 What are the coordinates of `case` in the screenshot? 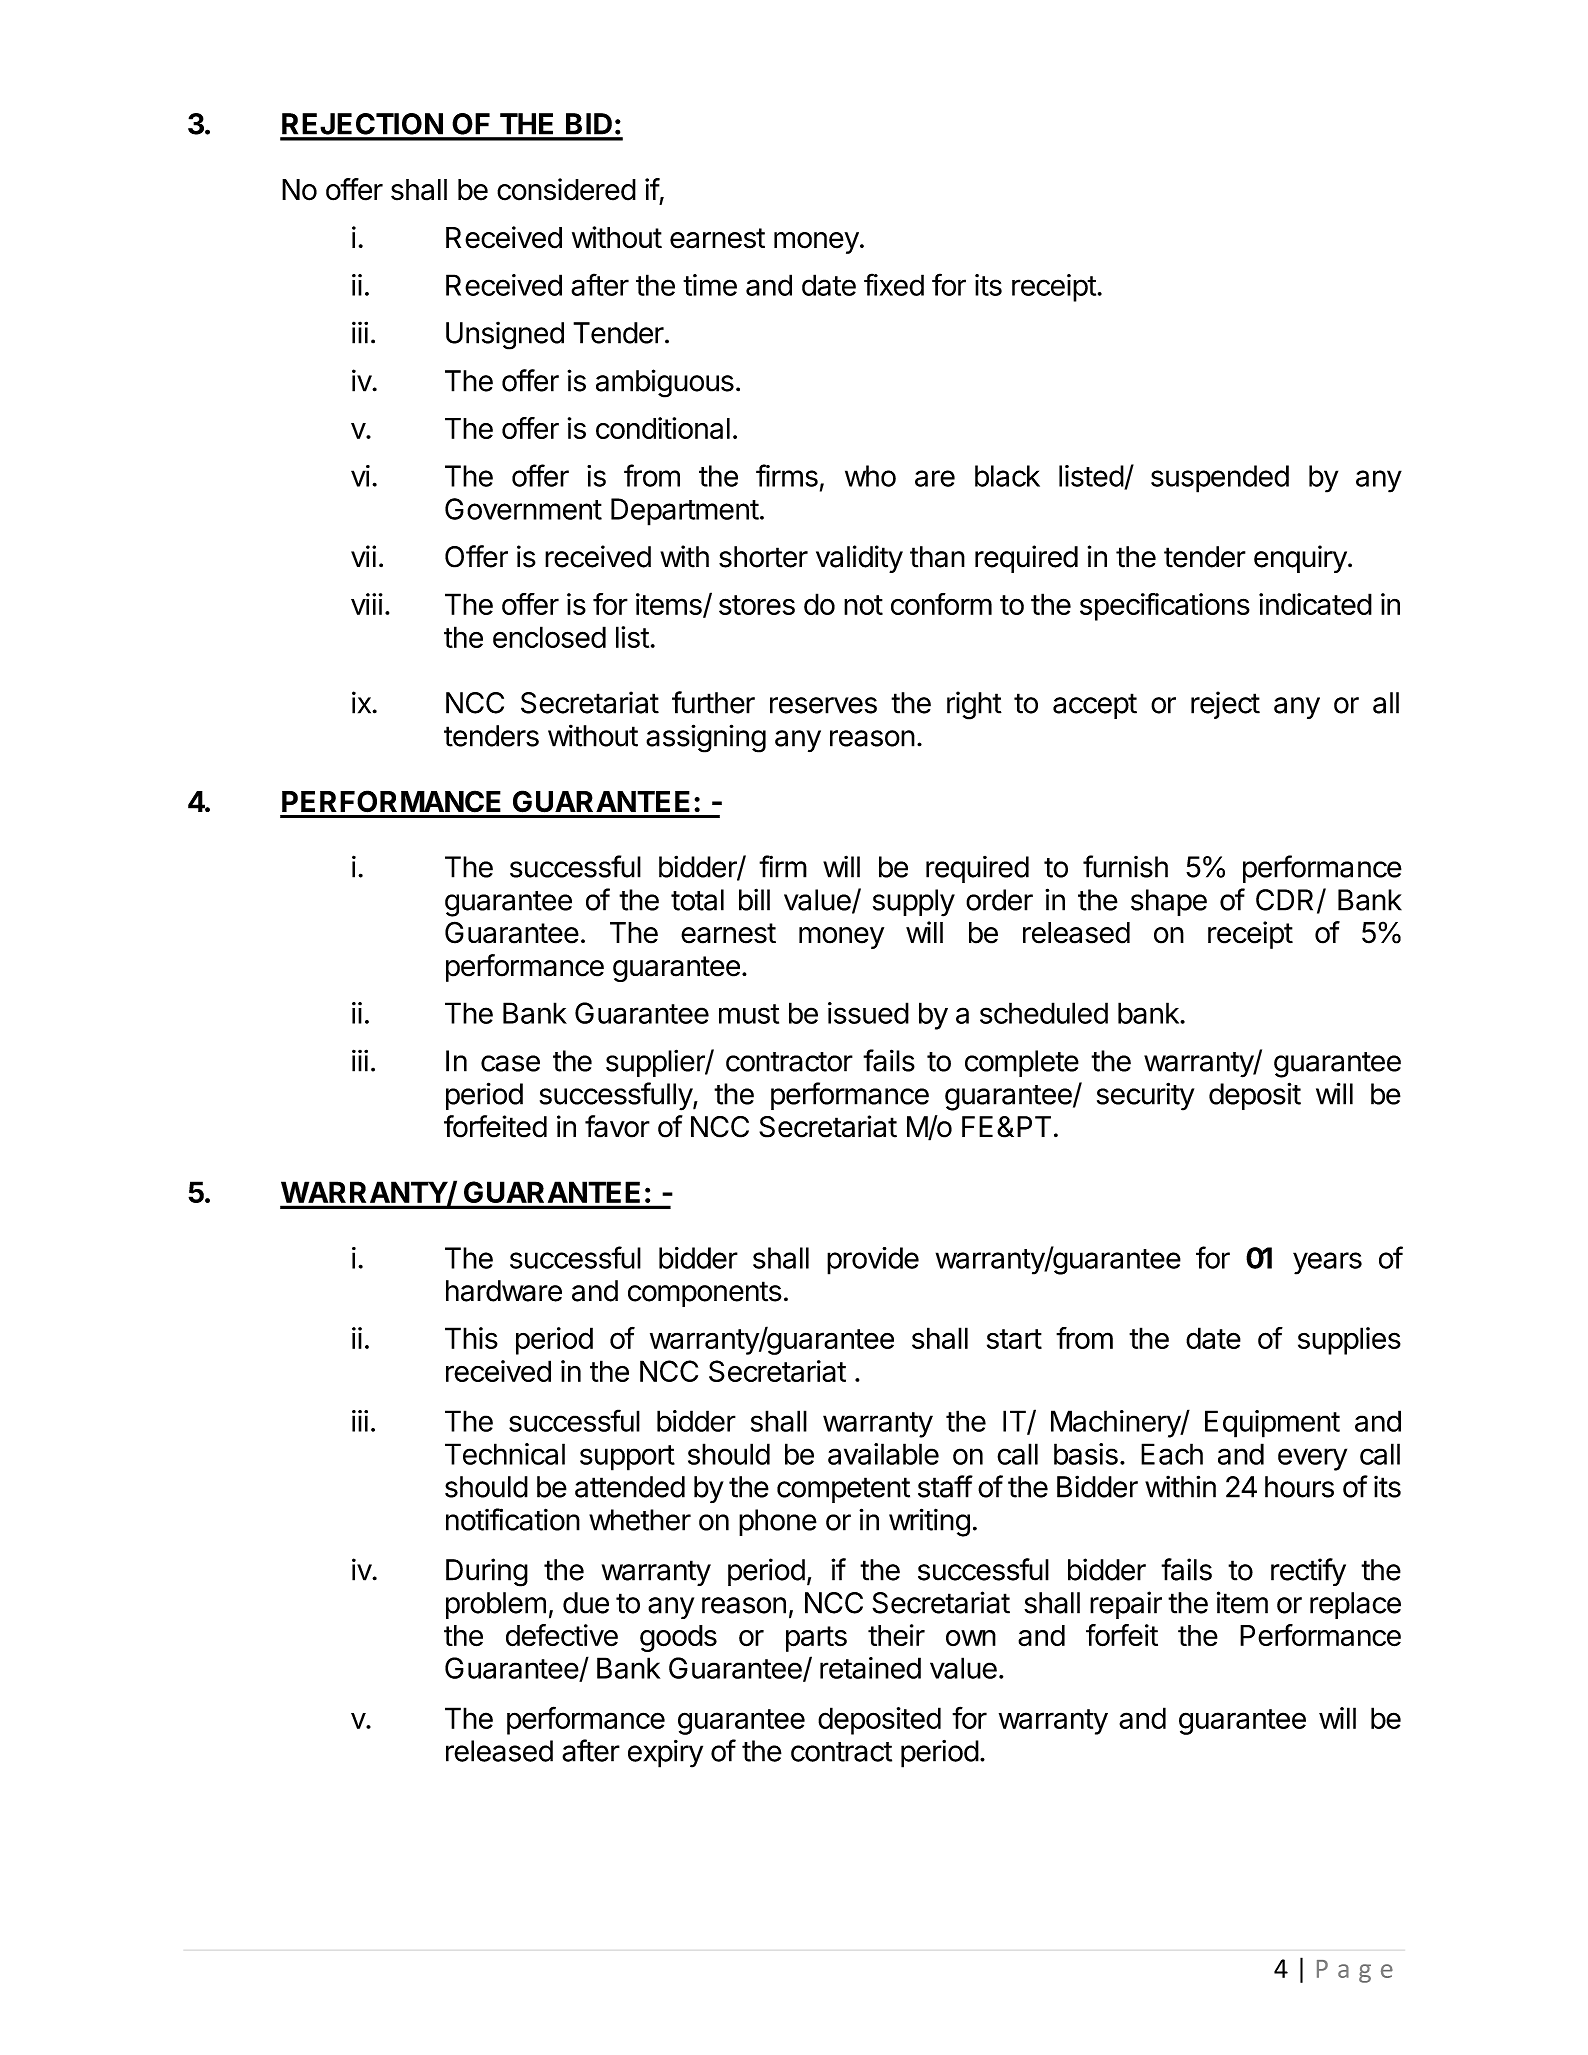 It's located at (510, 1063).
